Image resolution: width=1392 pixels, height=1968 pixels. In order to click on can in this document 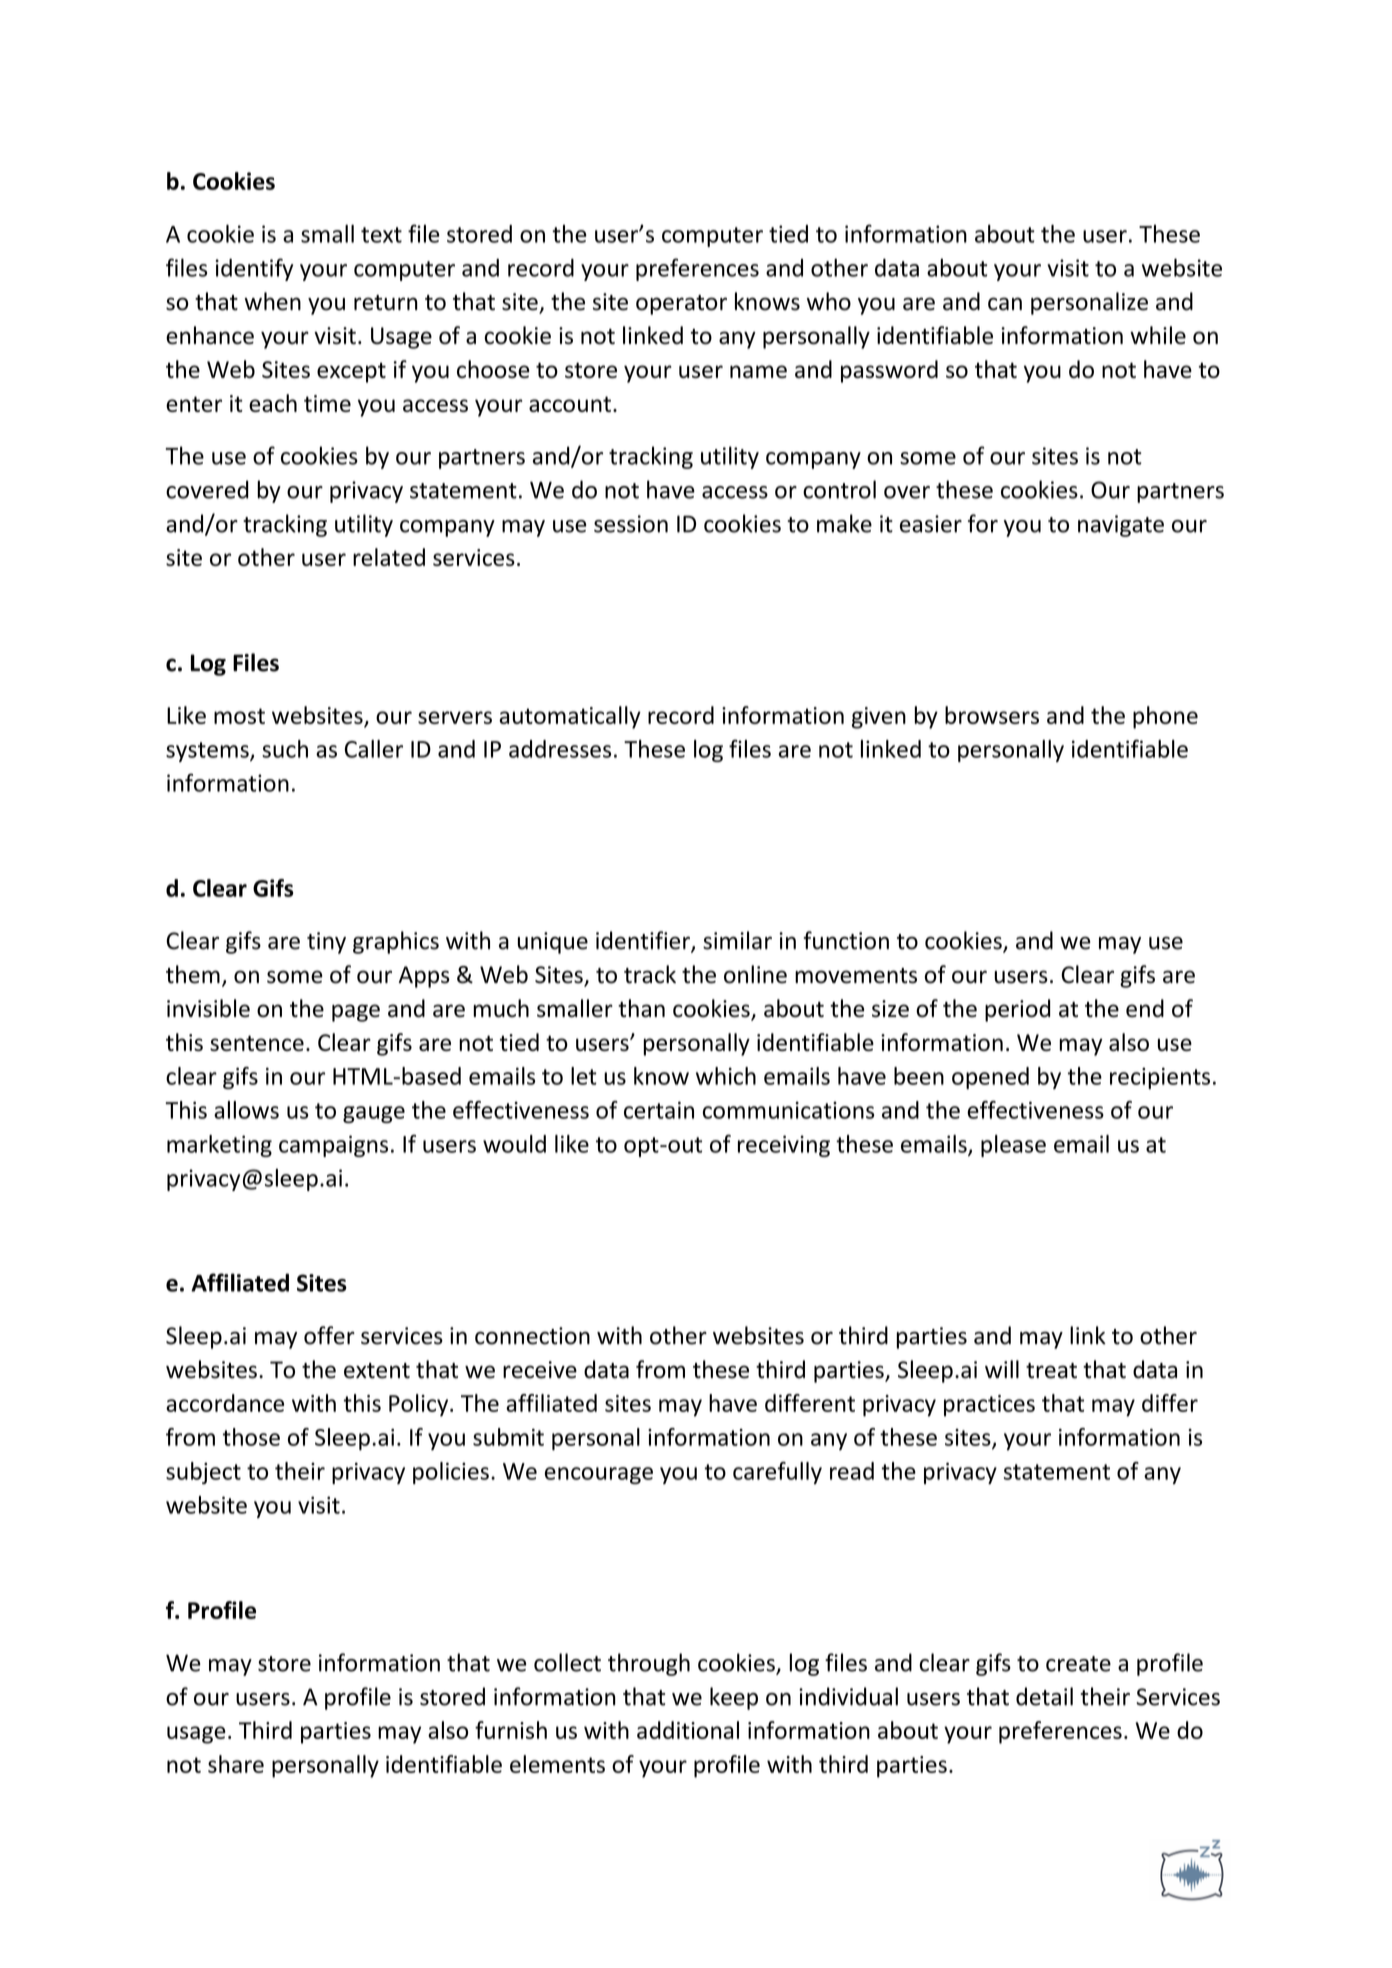, I will do `click(1005, 304)`.
